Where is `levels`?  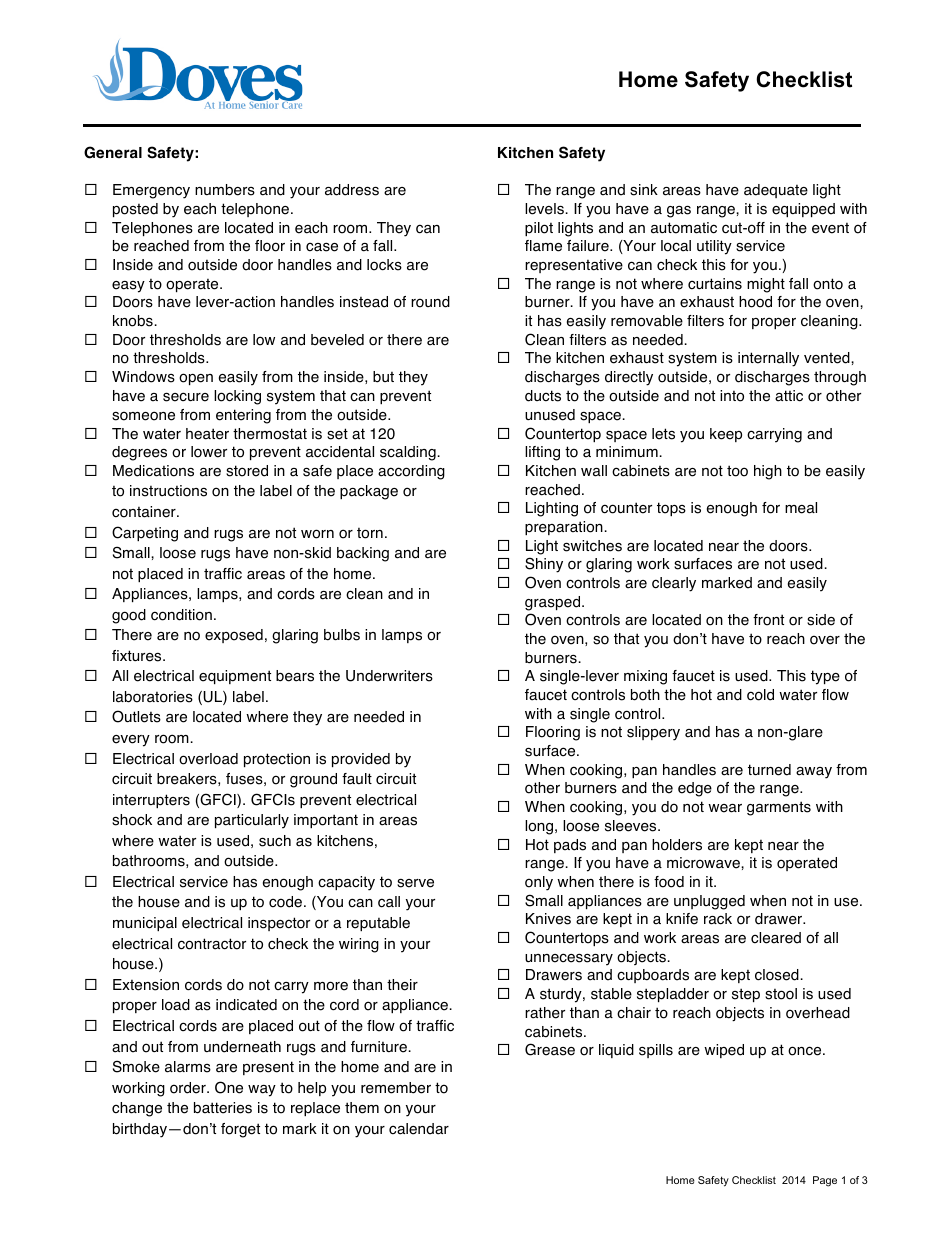 levels is located at coordinates (544, 209).
